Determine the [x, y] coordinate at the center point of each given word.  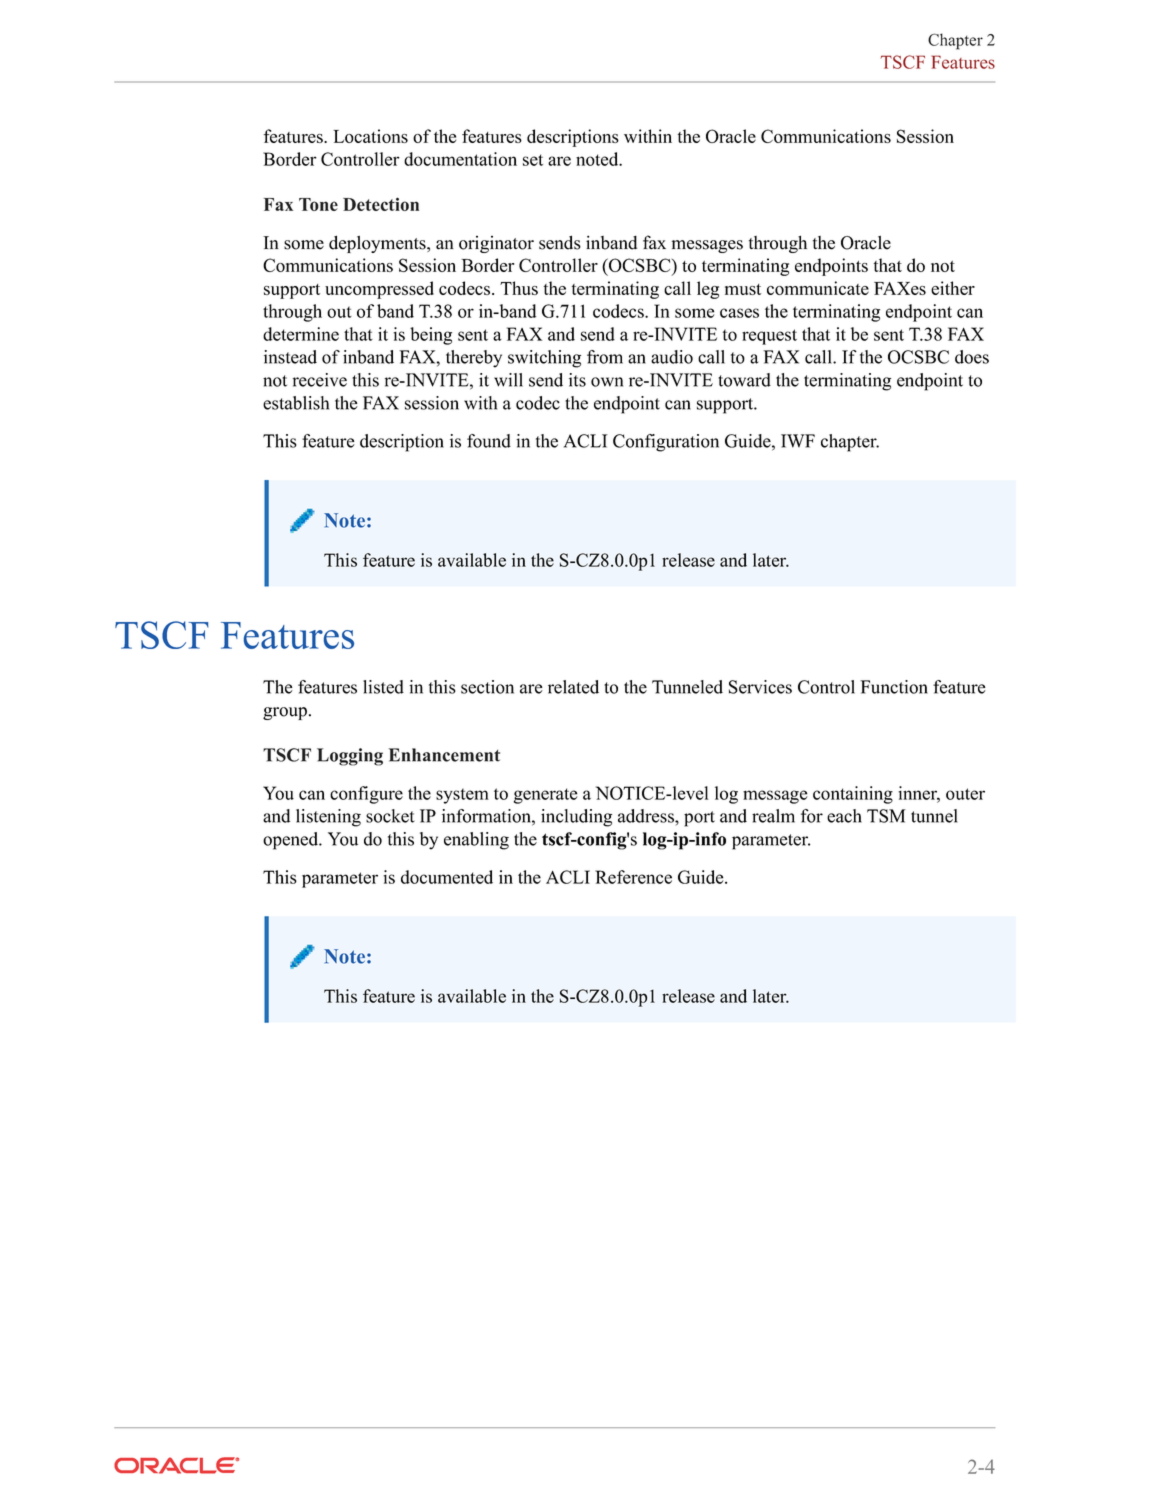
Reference [633, 877]
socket [390, 816]
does [972, 357]
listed [383, 687]
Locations [370, 136]
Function [894, 687]
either [953, 288]
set [533, 160]
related [573, 687]
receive [320, 380]
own [607, 382]
